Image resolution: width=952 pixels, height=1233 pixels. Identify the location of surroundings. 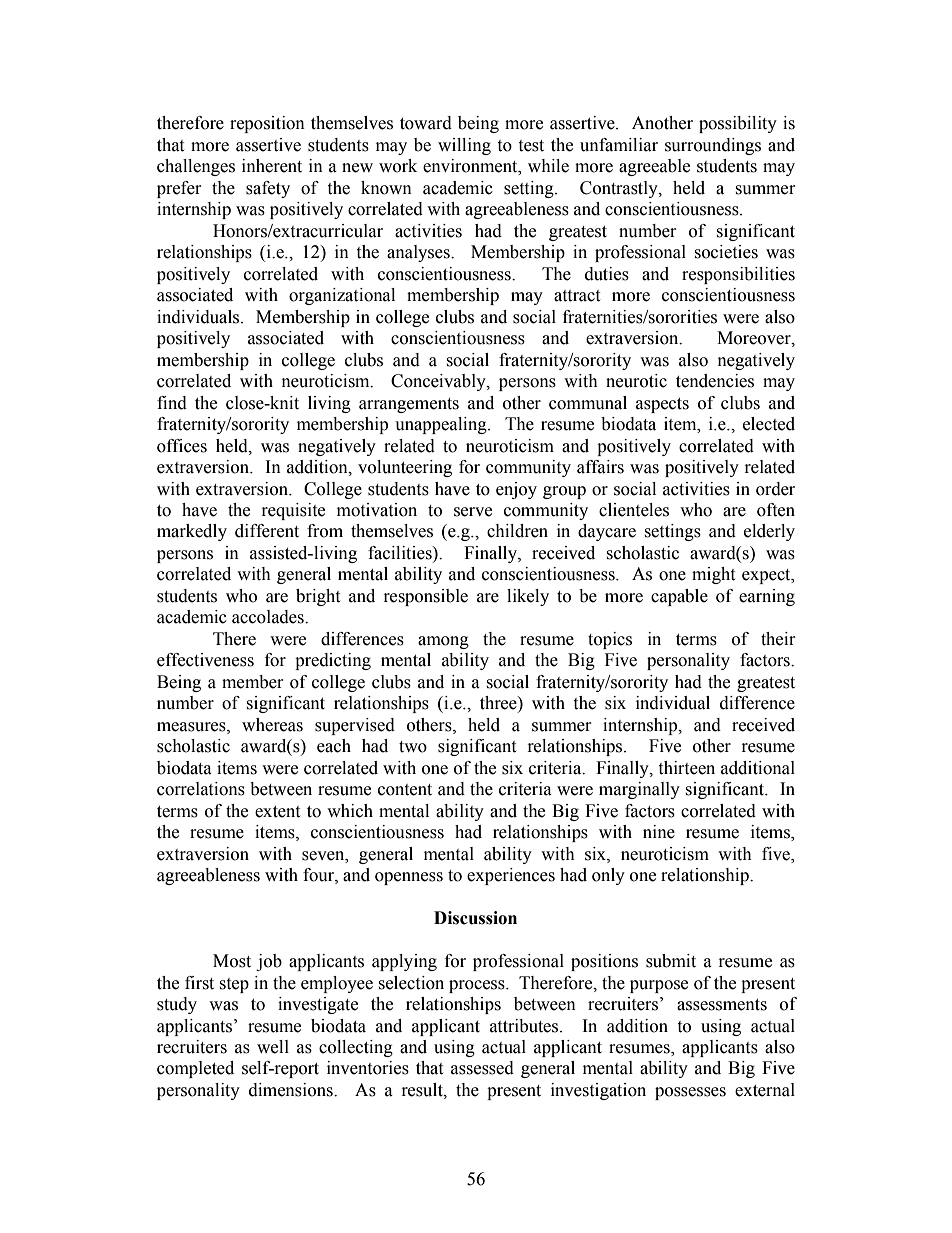
(713, 146).
